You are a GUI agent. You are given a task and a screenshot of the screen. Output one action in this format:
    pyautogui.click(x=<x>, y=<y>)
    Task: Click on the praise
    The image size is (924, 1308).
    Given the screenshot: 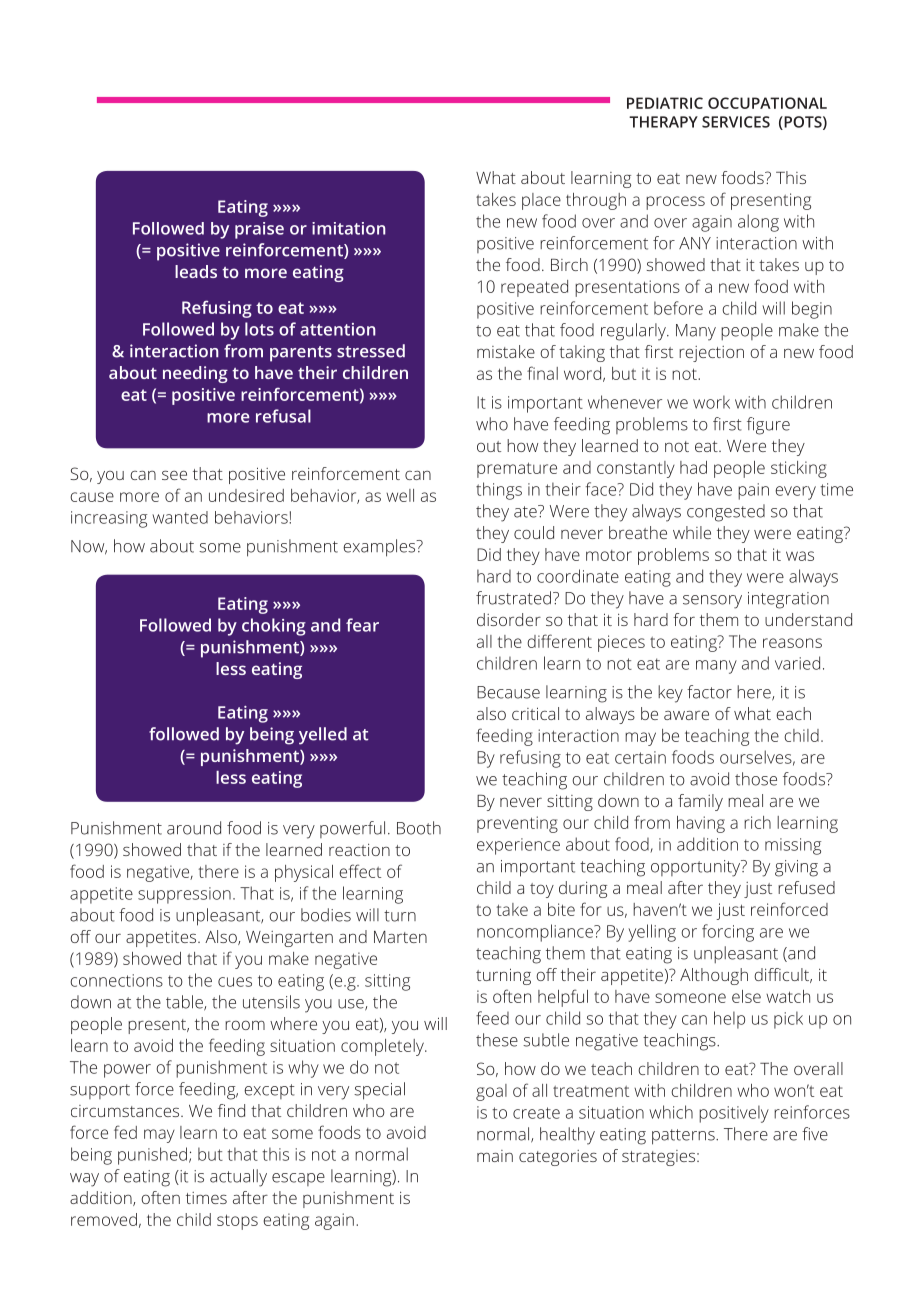 What is the action you would take?
    pyautogui.click(x=259, y=230)
